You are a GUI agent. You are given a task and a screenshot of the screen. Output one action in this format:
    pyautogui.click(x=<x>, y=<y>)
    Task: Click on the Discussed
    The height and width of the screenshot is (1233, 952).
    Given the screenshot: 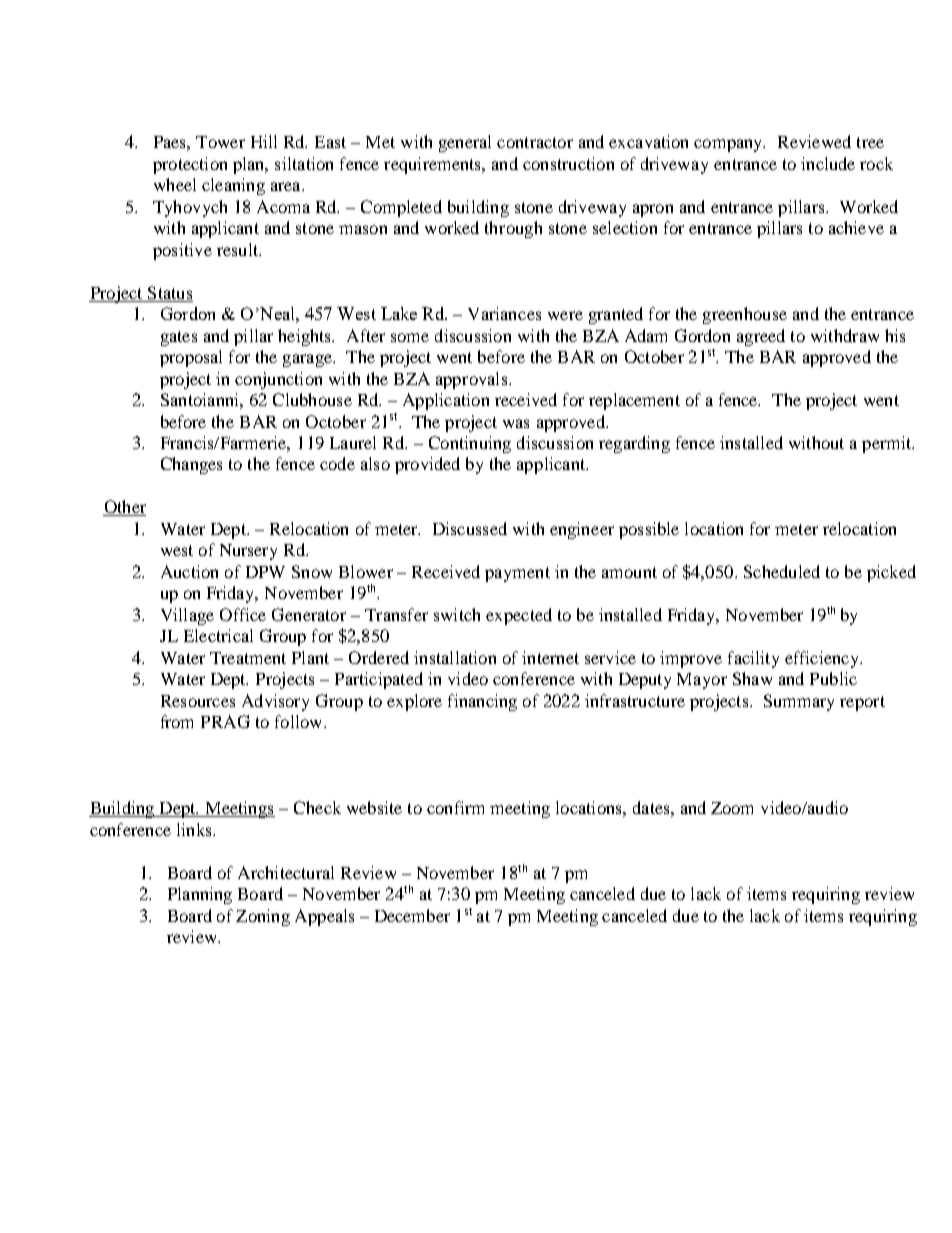 What is the action you would take?
    pyautogui.click(x=470, y=528)
